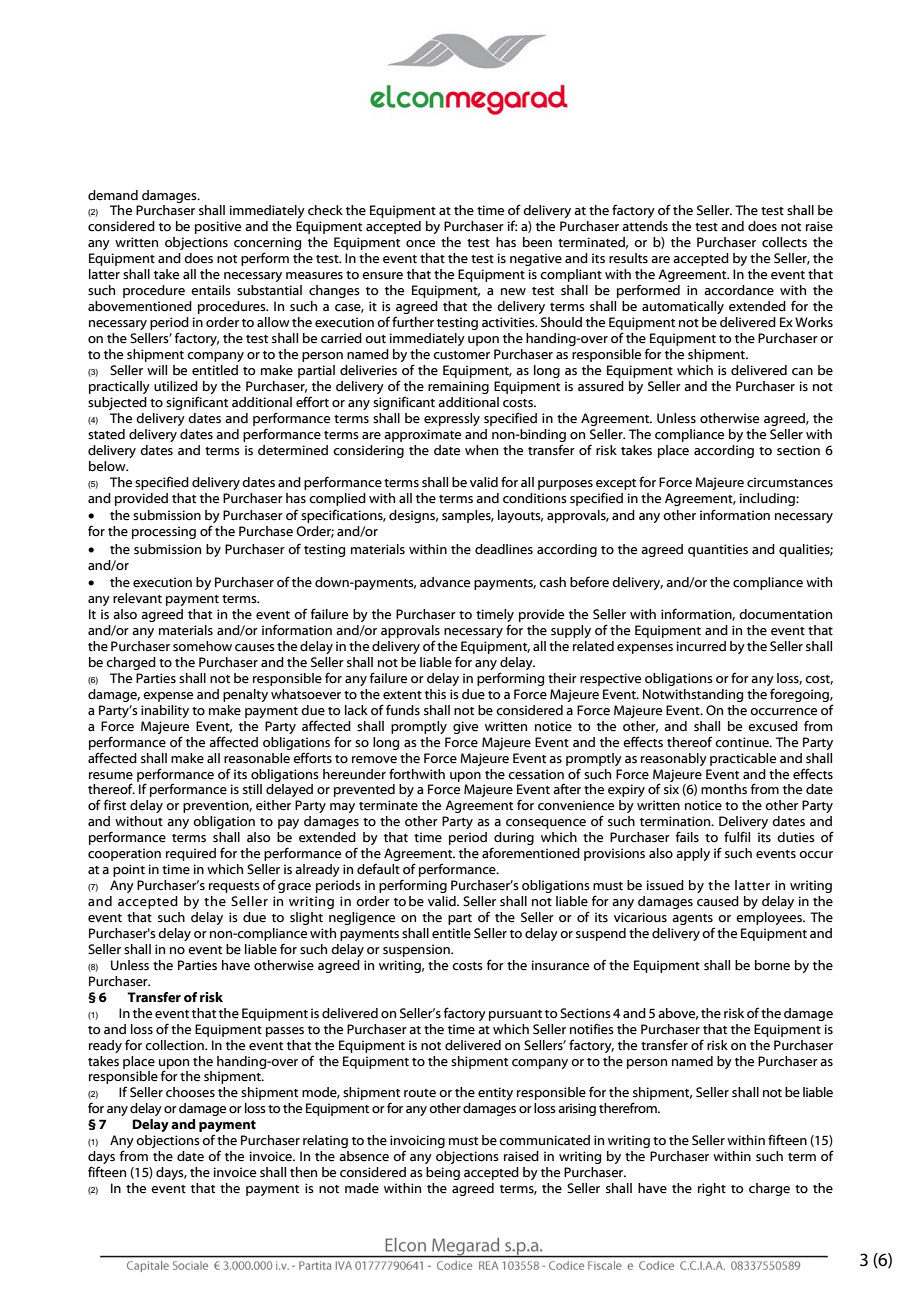 This document has width=924, height=1308. What do you see at coordinates (218, 227) in the document?
I see `positive` at bounding box center [218, 227].
